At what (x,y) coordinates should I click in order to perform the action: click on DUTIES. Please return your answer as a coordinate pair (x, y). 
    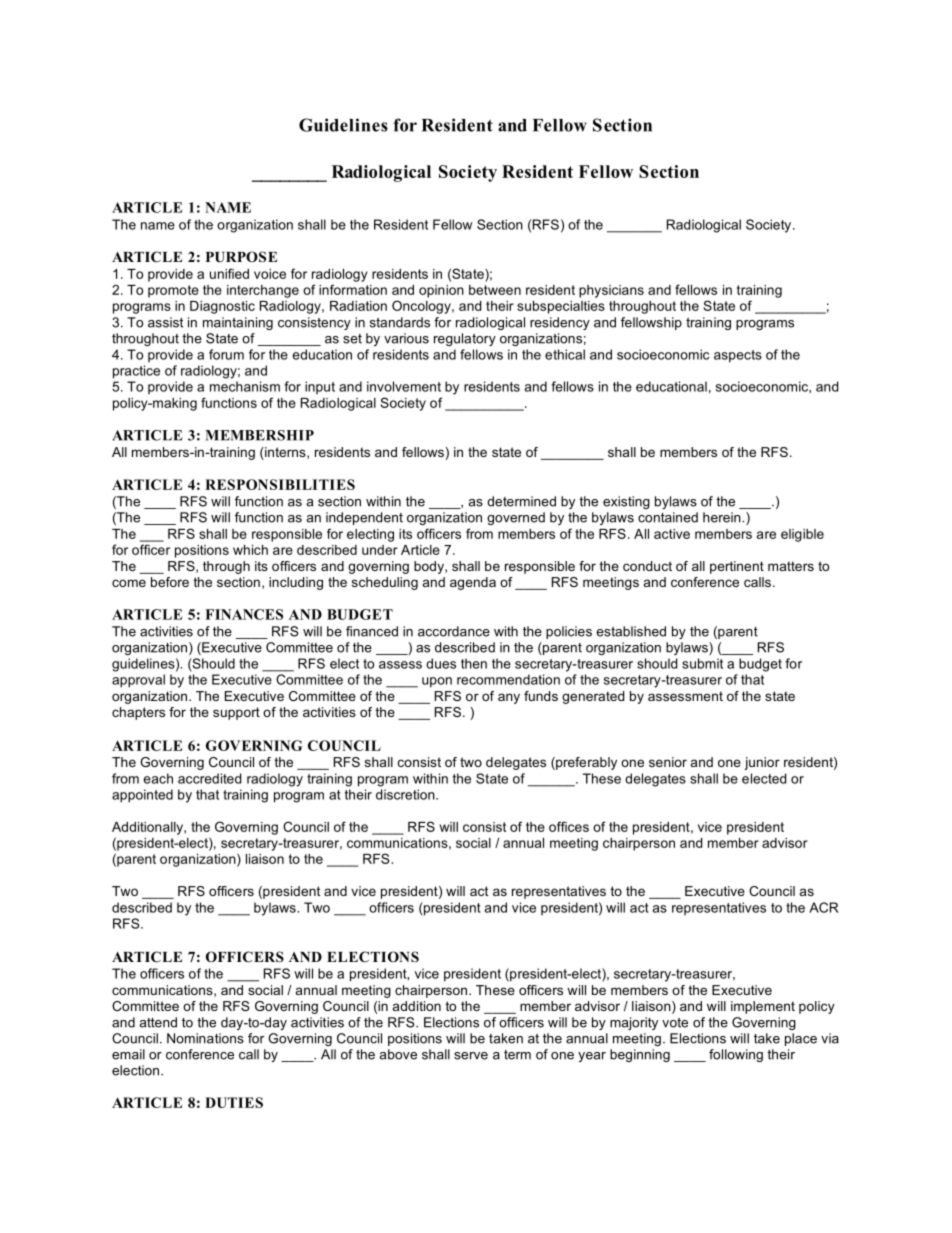
    Looking at the image, I should click on (234, 1102).
